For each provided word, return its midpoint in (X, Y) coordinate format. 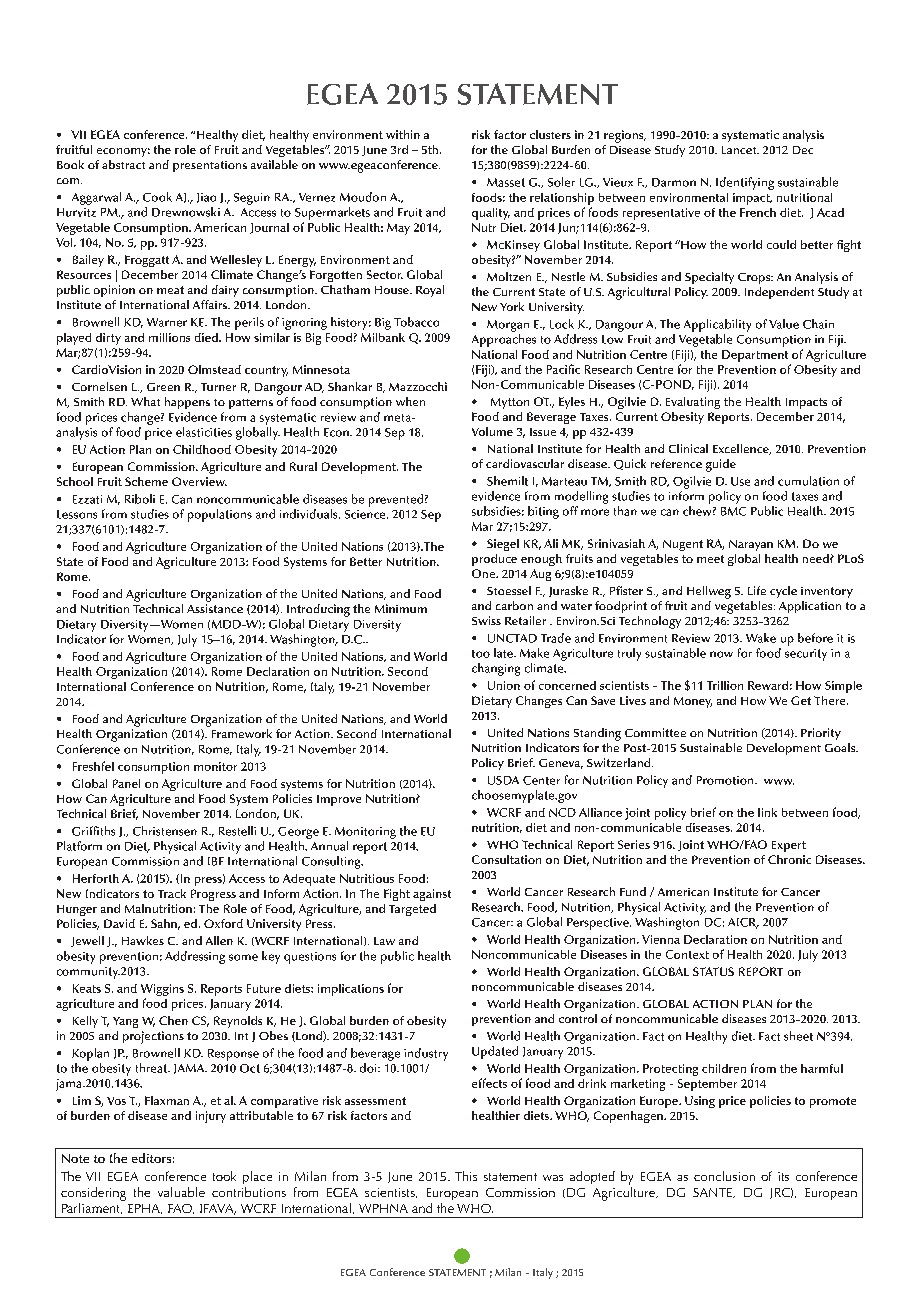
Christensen (165, 831)
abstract (123, 164)
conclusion (724, 1176)
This (466, 1176)
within (403, 134)
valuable (181, 1192)
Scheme (146, 481)
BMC (733, 511)
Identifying (745, 183)
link (767, 812)
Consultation (506, 859)
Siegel (503, 545)
